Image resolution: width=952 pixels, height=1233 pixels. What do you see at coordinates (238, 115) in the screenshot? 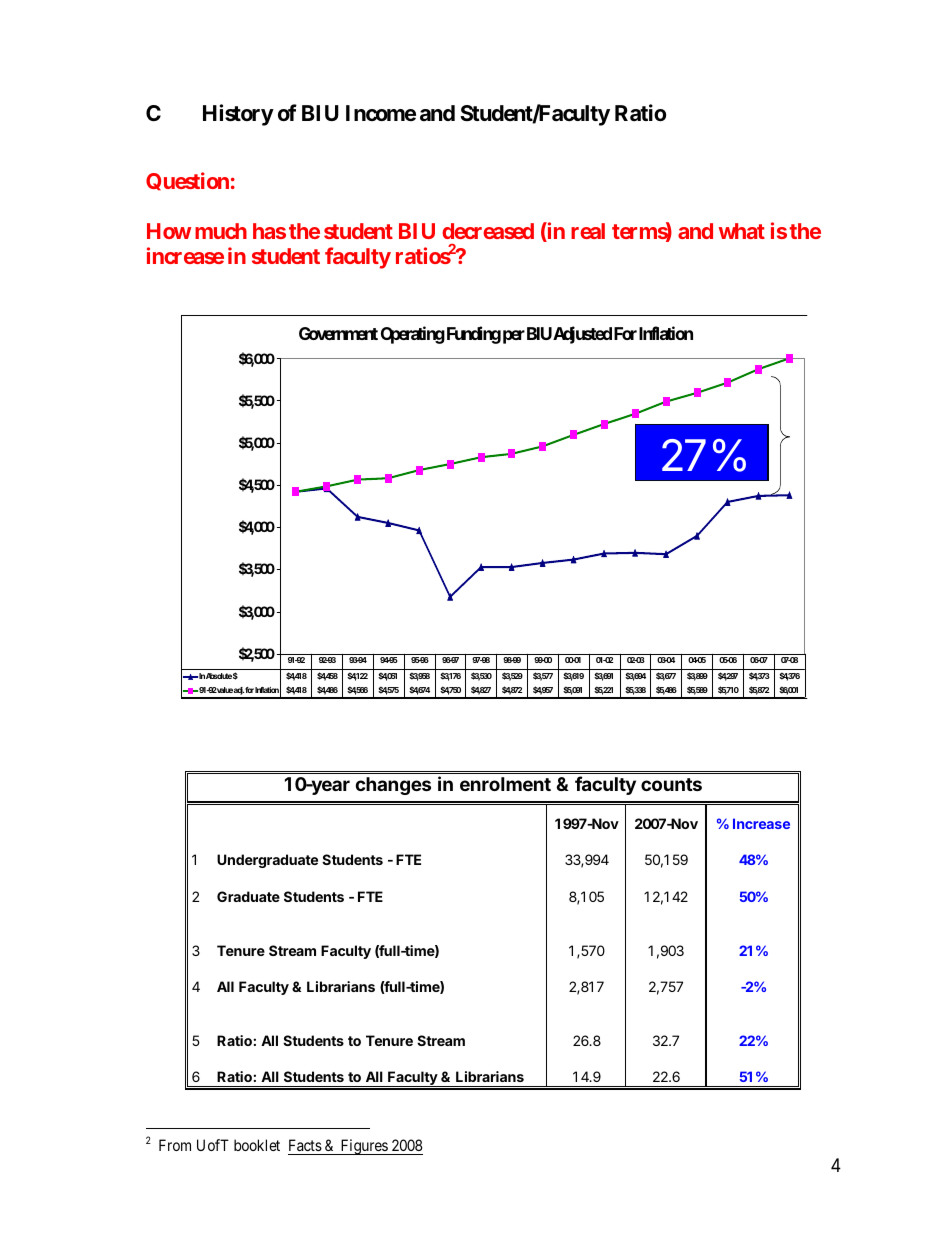
I see `History` at bounding box center [238, 115].
